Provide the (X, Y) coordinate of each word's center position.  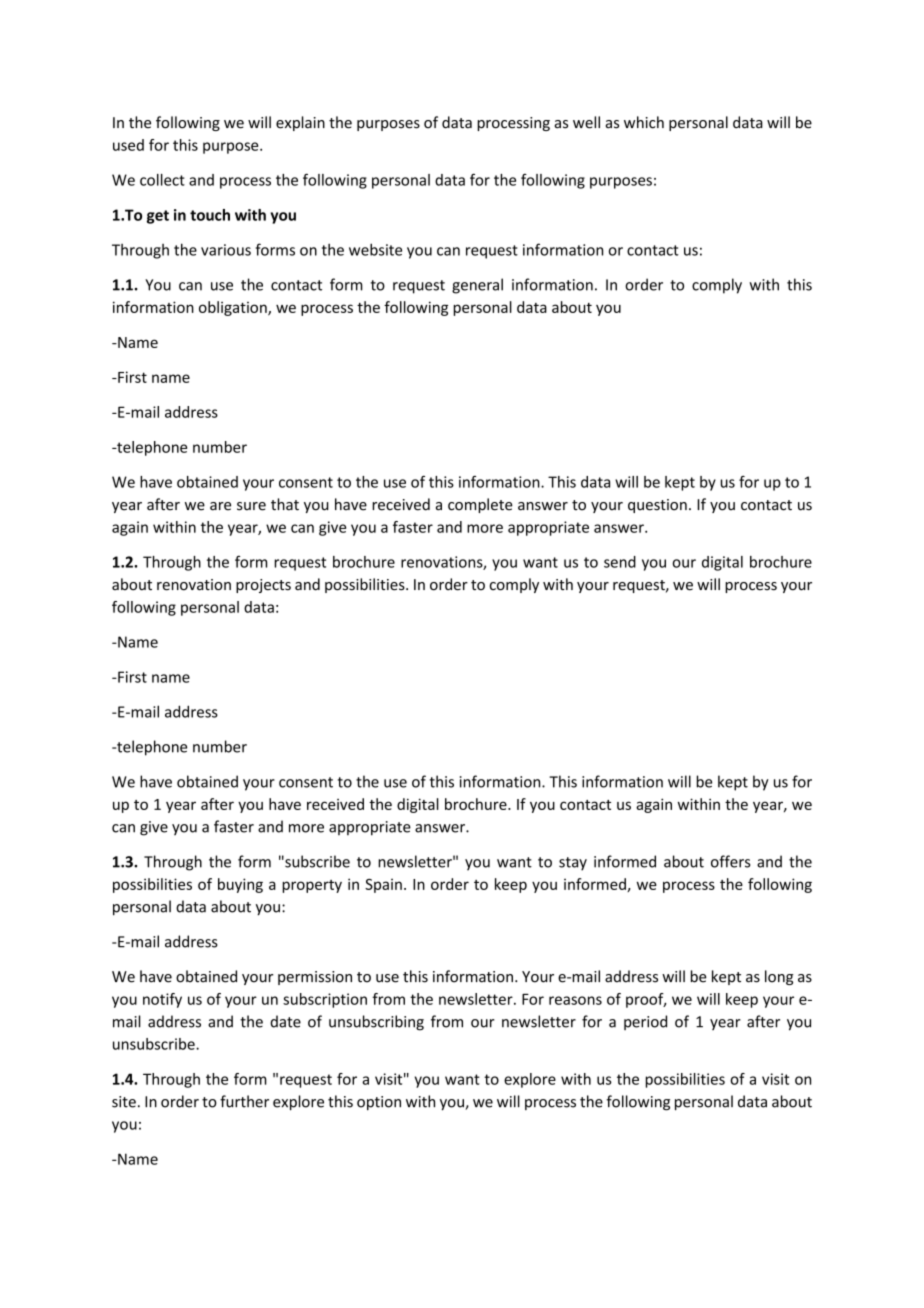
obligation (234, 308)
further (244, 1101)
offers (730, 861)
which (644, 122)
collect (162, 180)
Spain (383, 886)
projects (263, 586)
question (657, 506)
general (477, 286)
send (620, 562)
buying (240, 885)
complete (480, 505)
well (586, 122)
